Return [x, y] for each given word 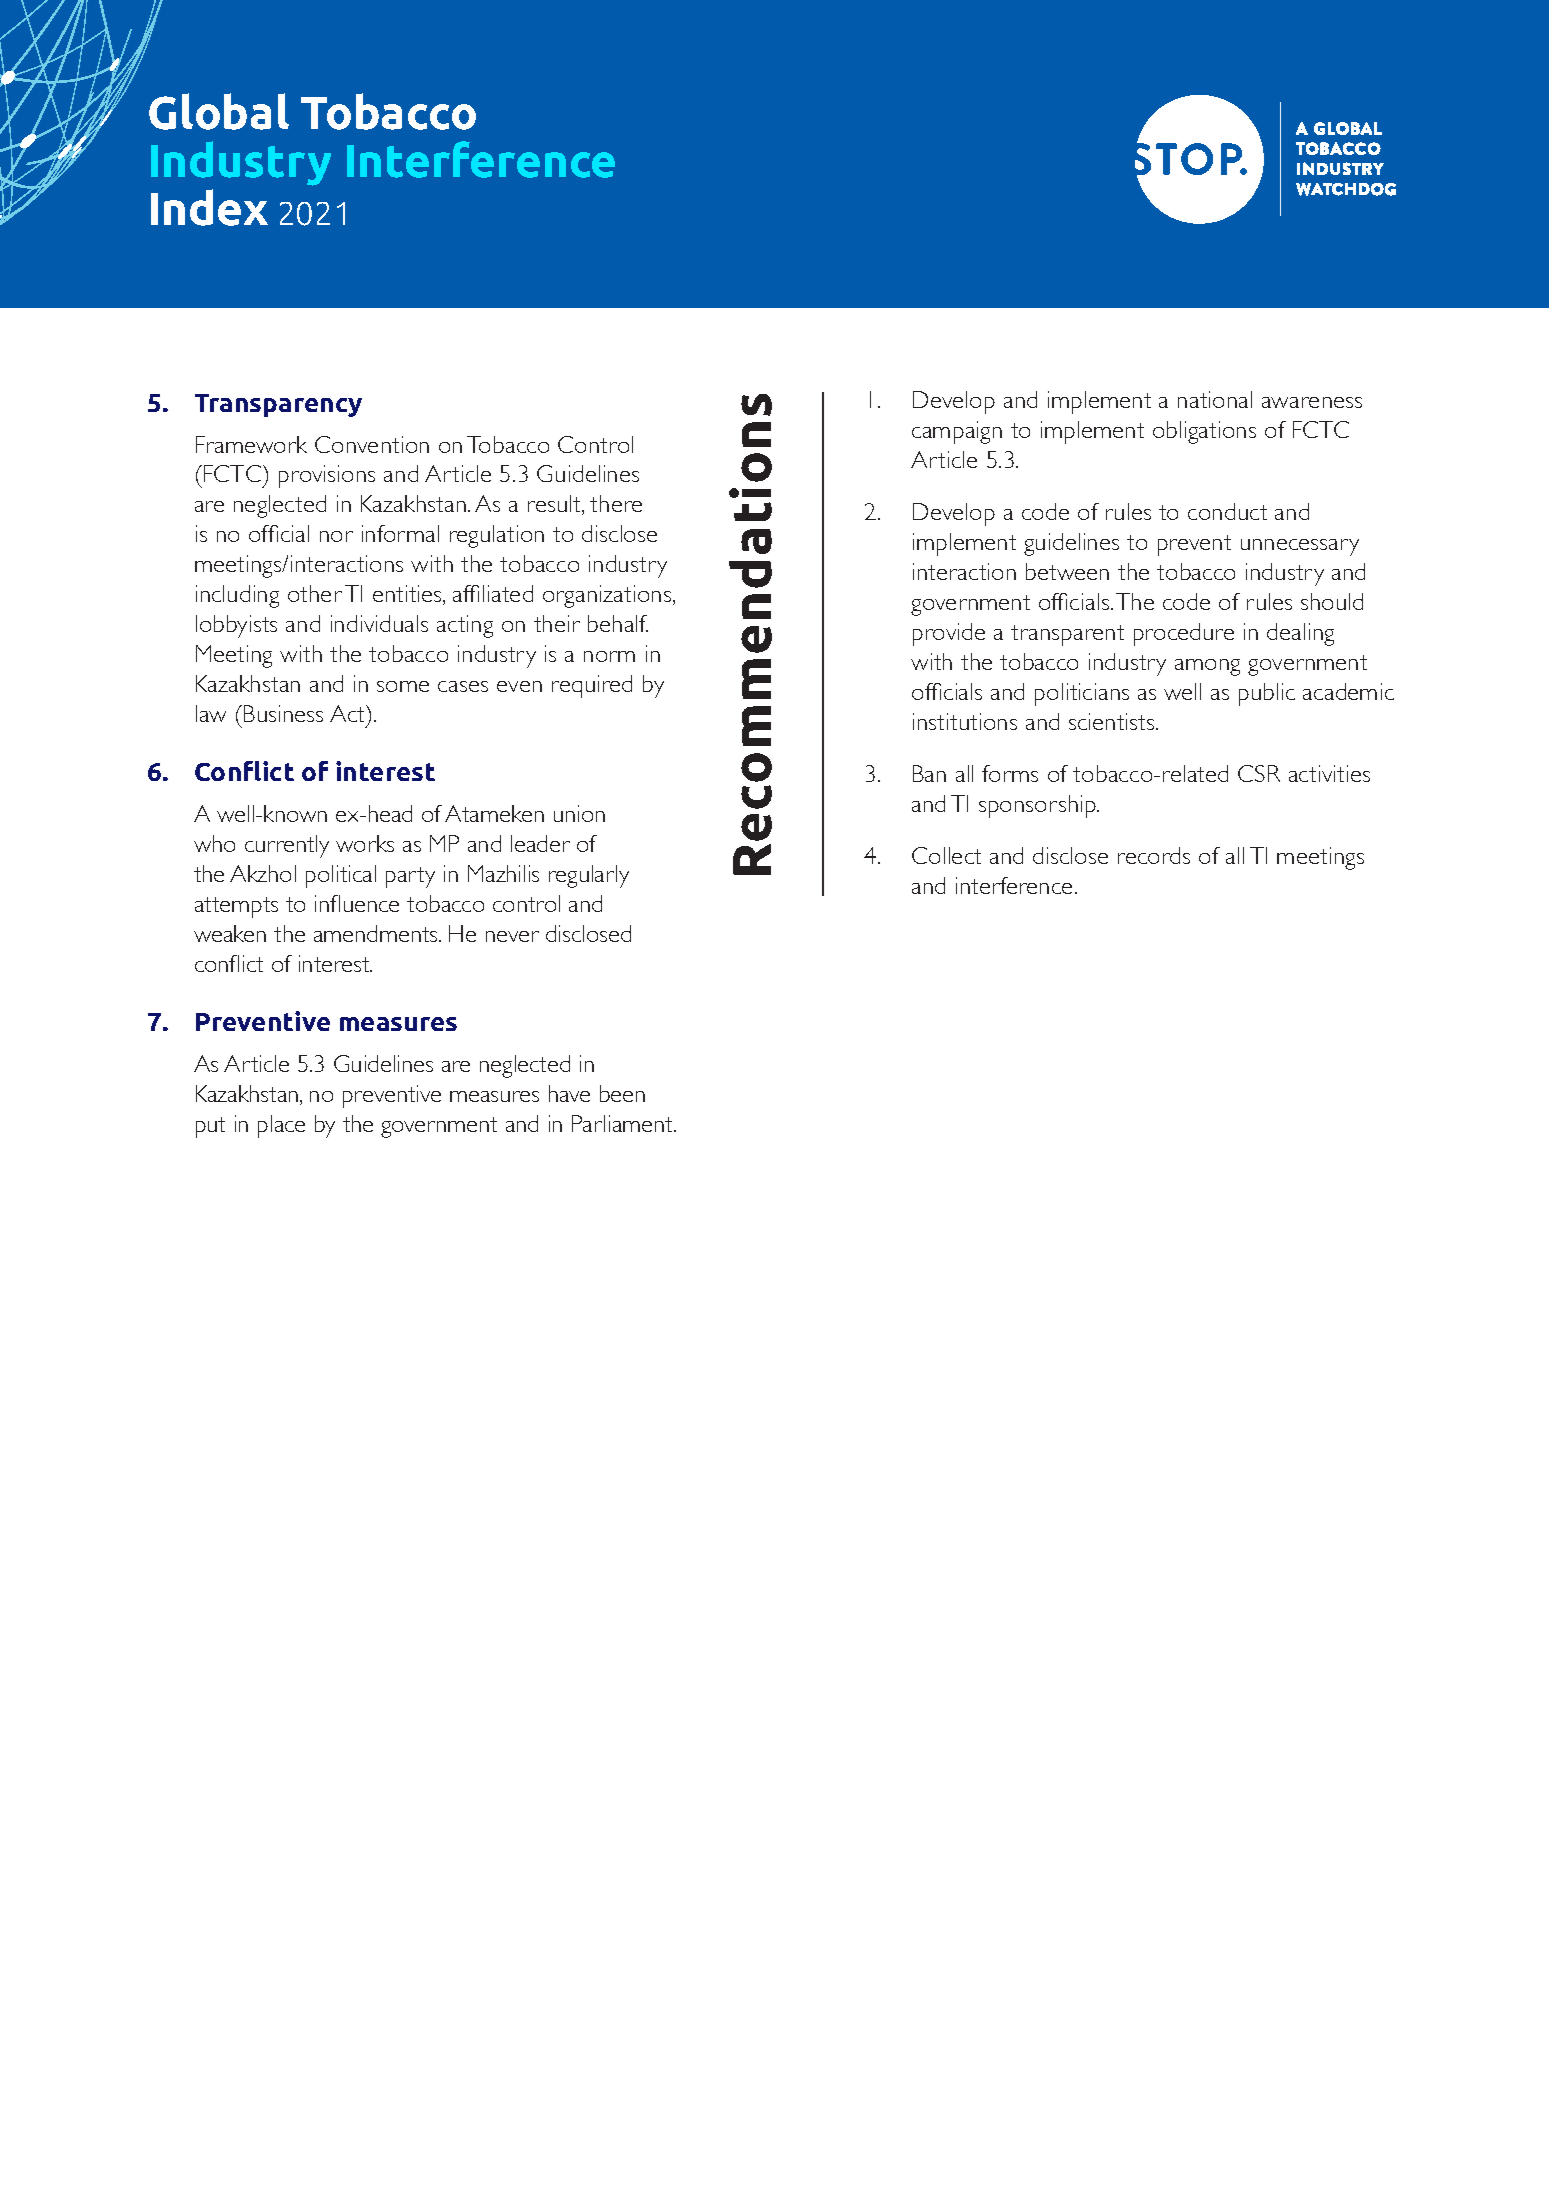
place [281, 1126]
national [1215, 399]
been [622, 1093]
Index [209, 207]
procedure [1184, 634]
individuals [379, 623]
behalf [618, 623]
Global [219, 111]
